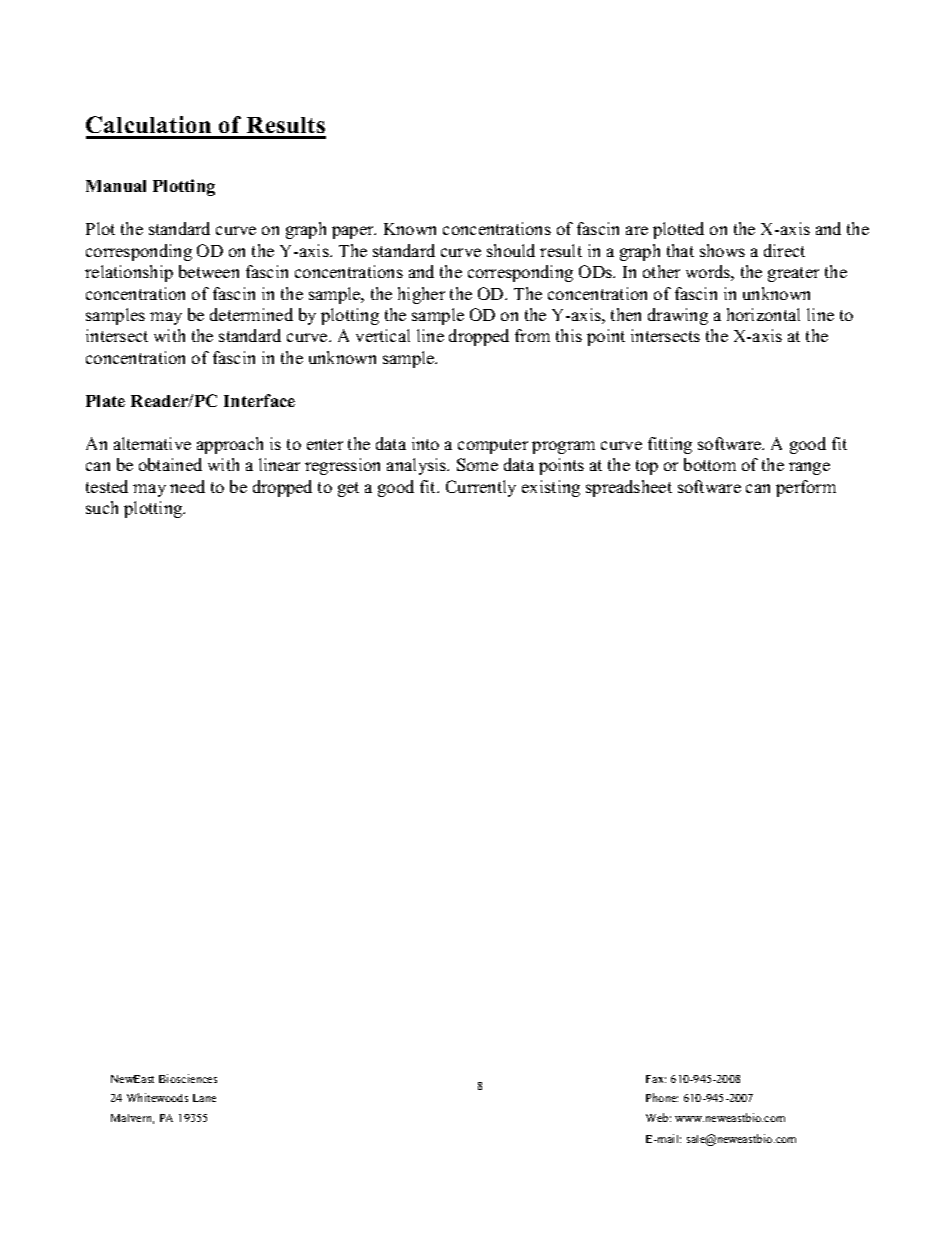 The height and width of the screenshot is (1233, 952). What do you see at coordinates (116, 186) in the screenshot?
I see `Manual` at bounding box center [116, 186].
